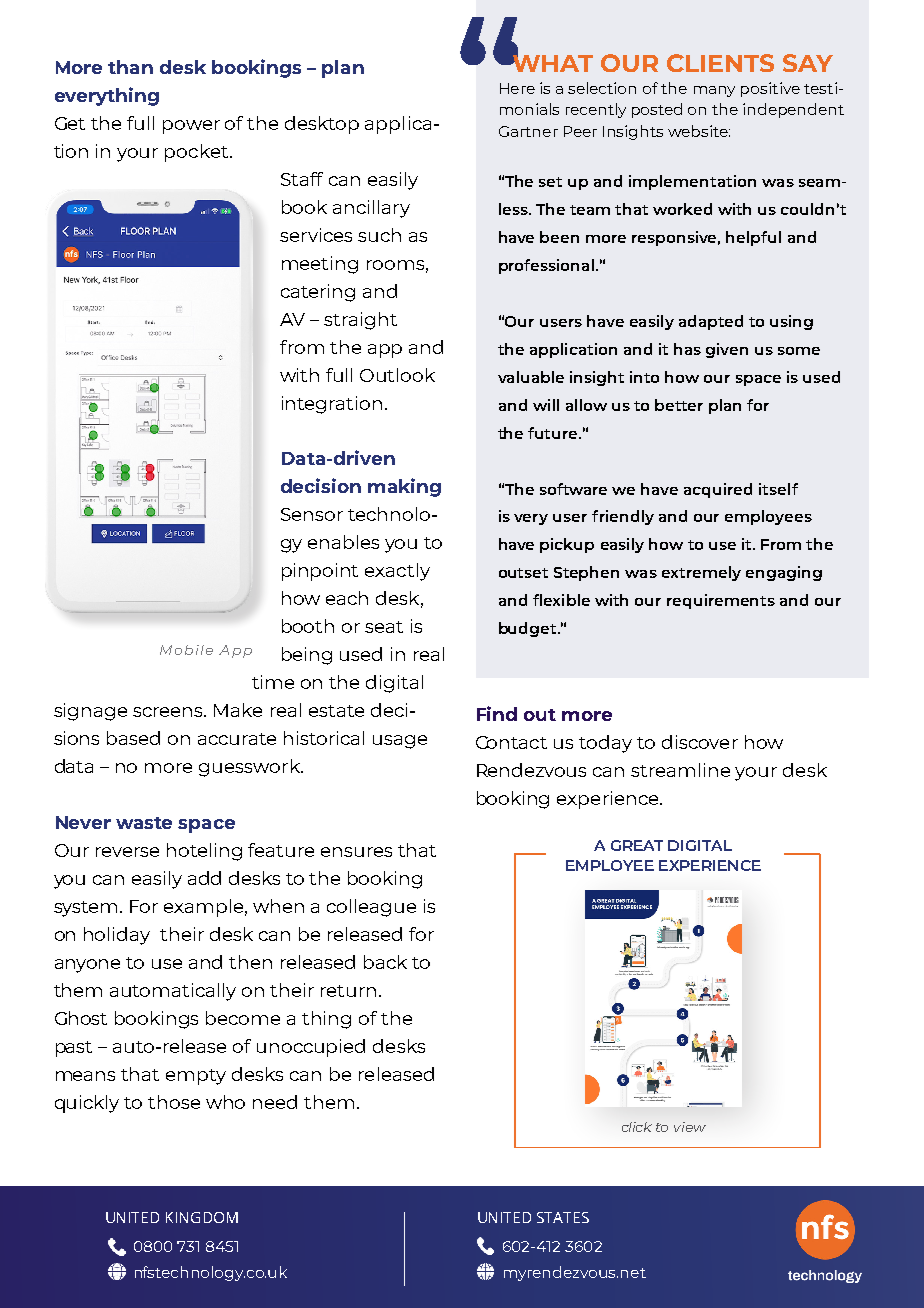  Describe the element at coordinates (721, 601) in the screenshot. I see `requirements` at that location.
